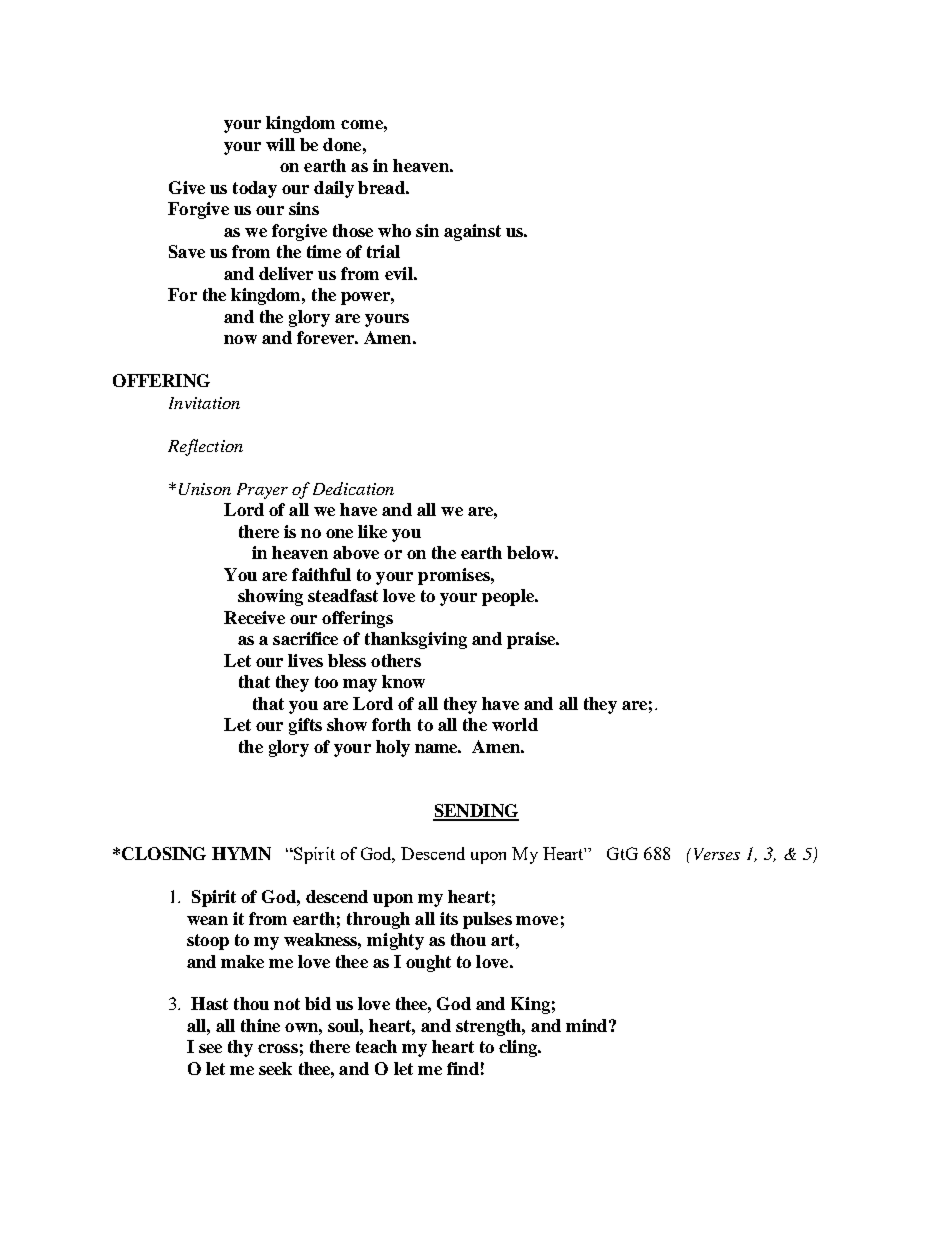  Describe the element at coordinates (255, 189) in the screenshot. I see `today` at that location.
